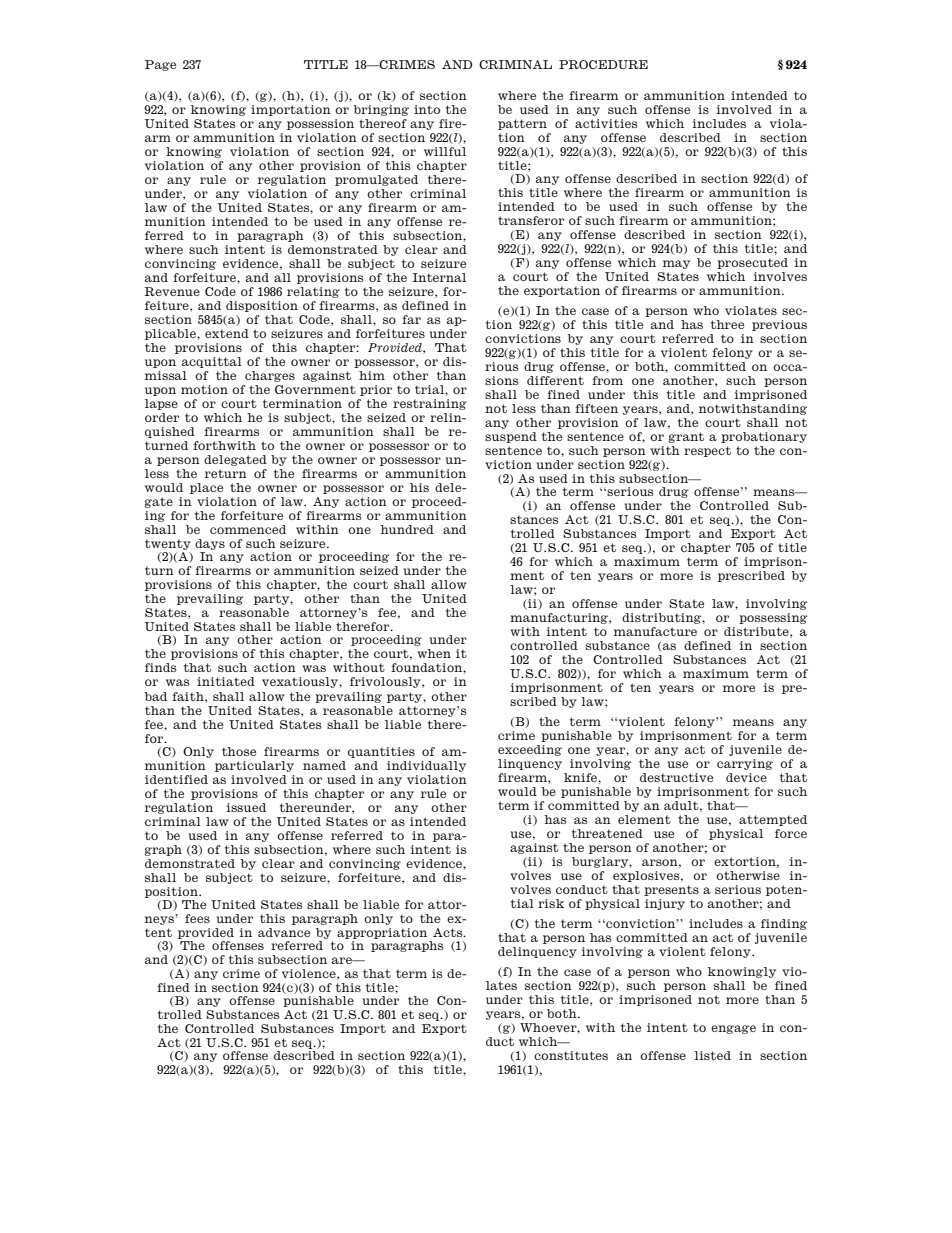 This image has height=1233, width=952. What do you see at coordinates (727, 324) in the image?
I see `three` at bounding box center [727, 324].
